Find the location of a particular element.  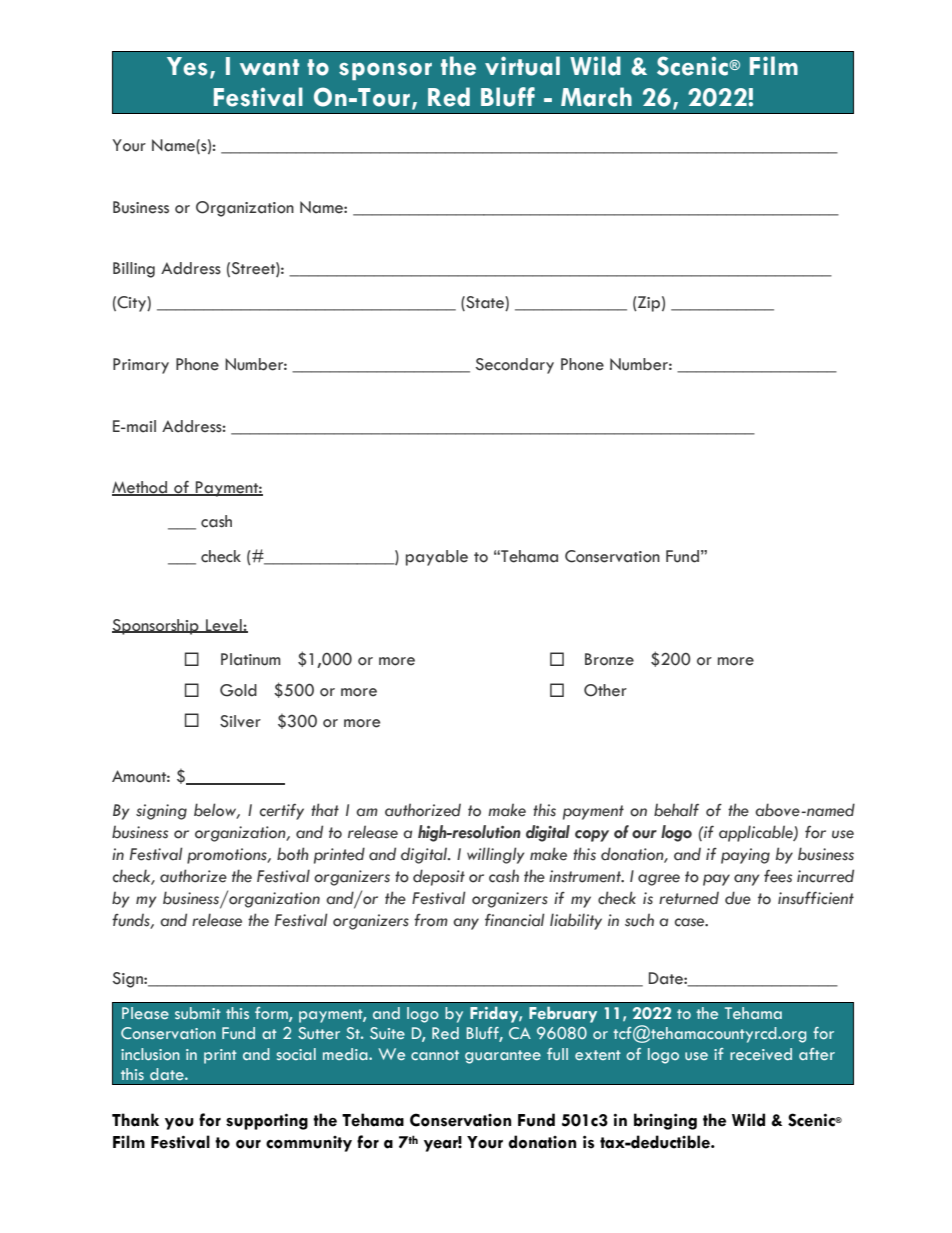

March is located at coordinates (596, 97).
